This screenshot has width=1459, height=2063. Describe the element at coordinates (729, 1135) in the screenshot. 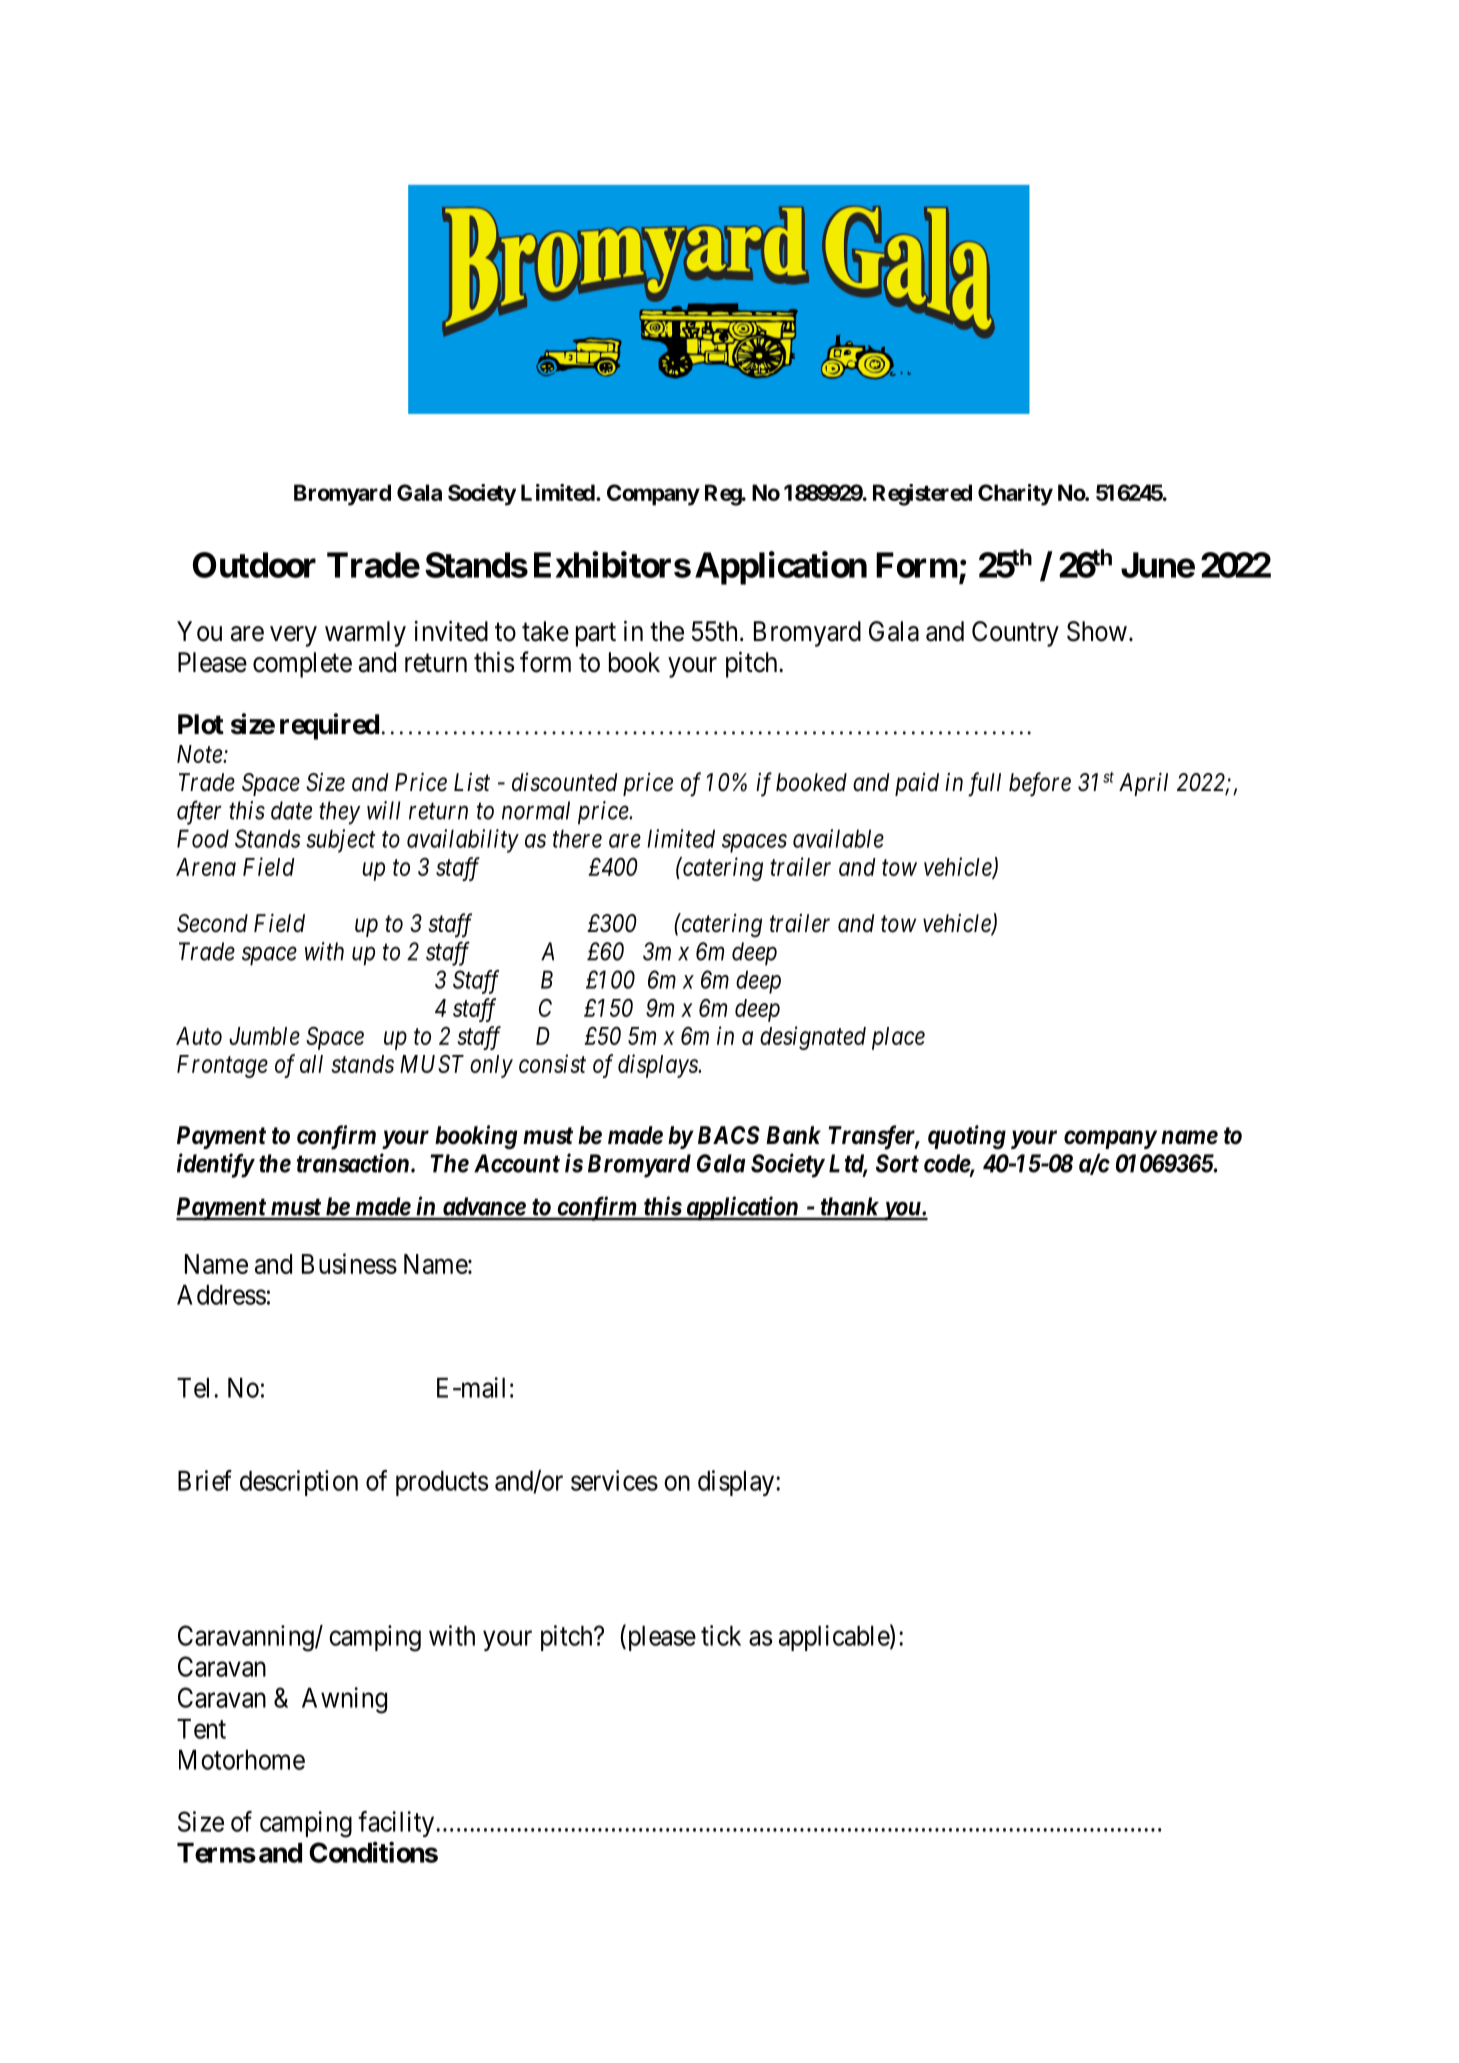

I see `BACS` at that location.
